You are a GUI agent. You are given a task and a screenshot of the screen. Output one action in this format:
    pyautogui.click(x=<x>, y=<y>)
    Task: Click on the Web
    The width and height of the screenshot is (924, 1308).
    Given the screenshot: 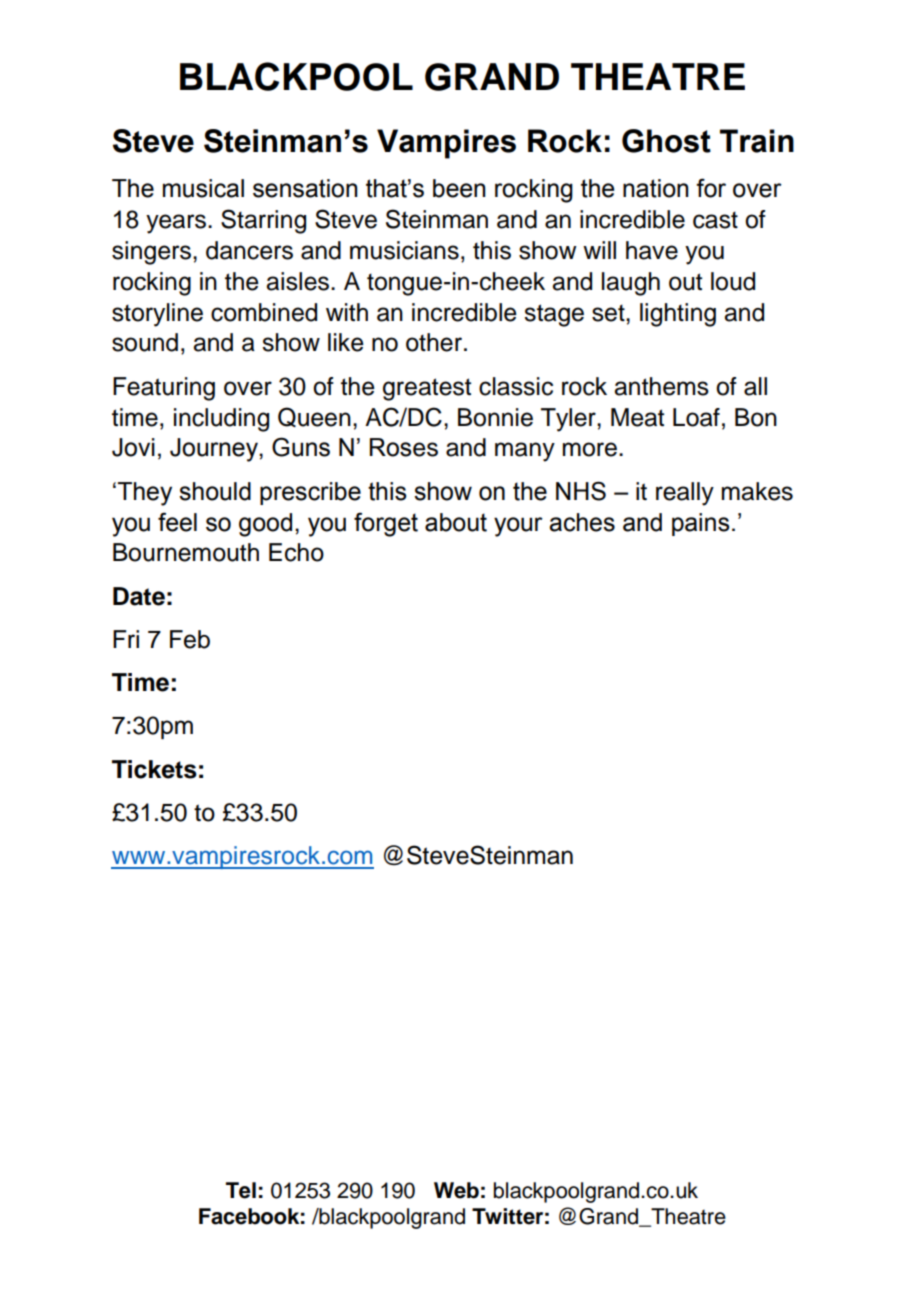 What is the action you would take?
    pyautogui.click(x=456, y=1190)
